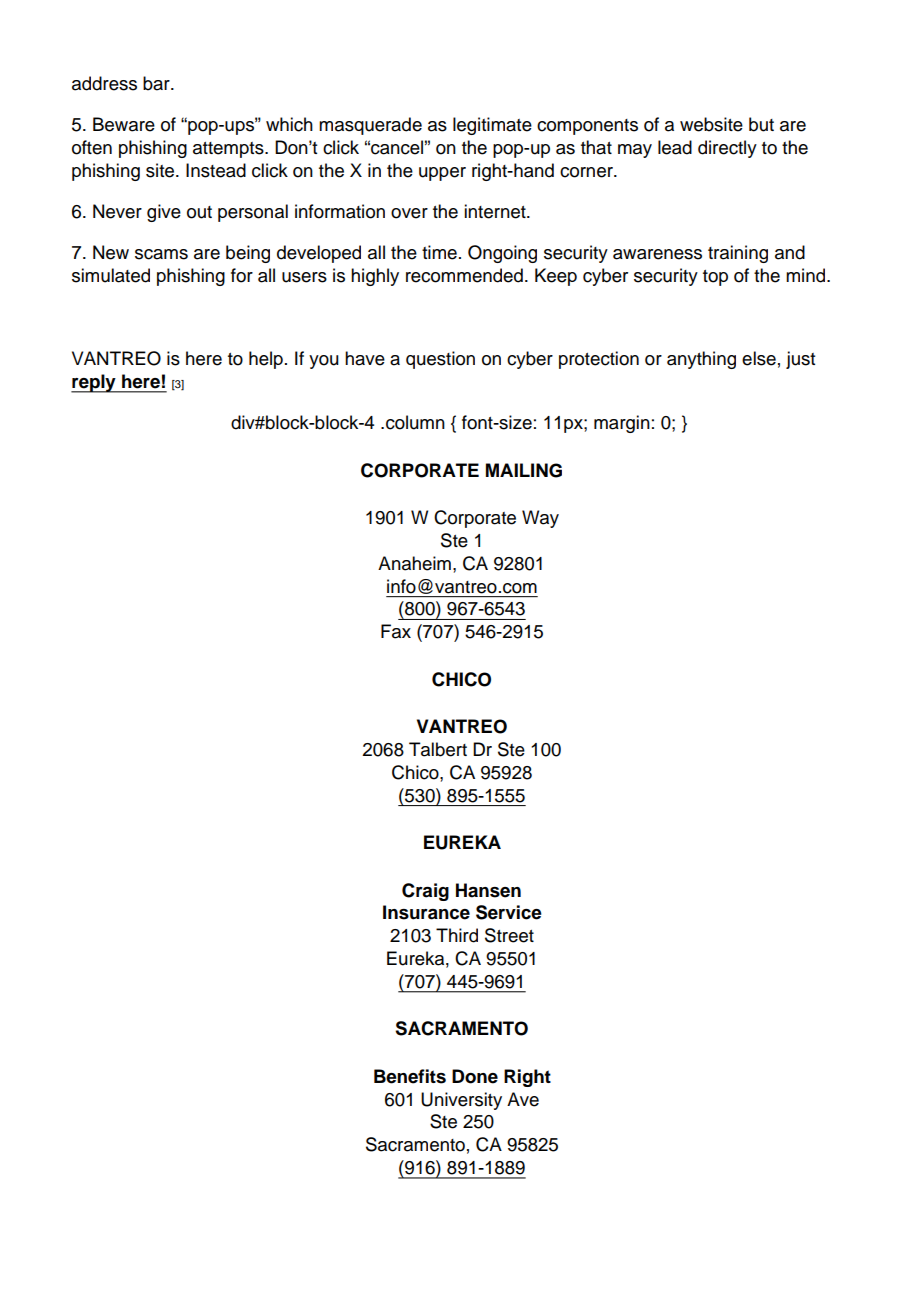 This page has width=924, height=1308. I want to click on bar, so click(157, 83).
